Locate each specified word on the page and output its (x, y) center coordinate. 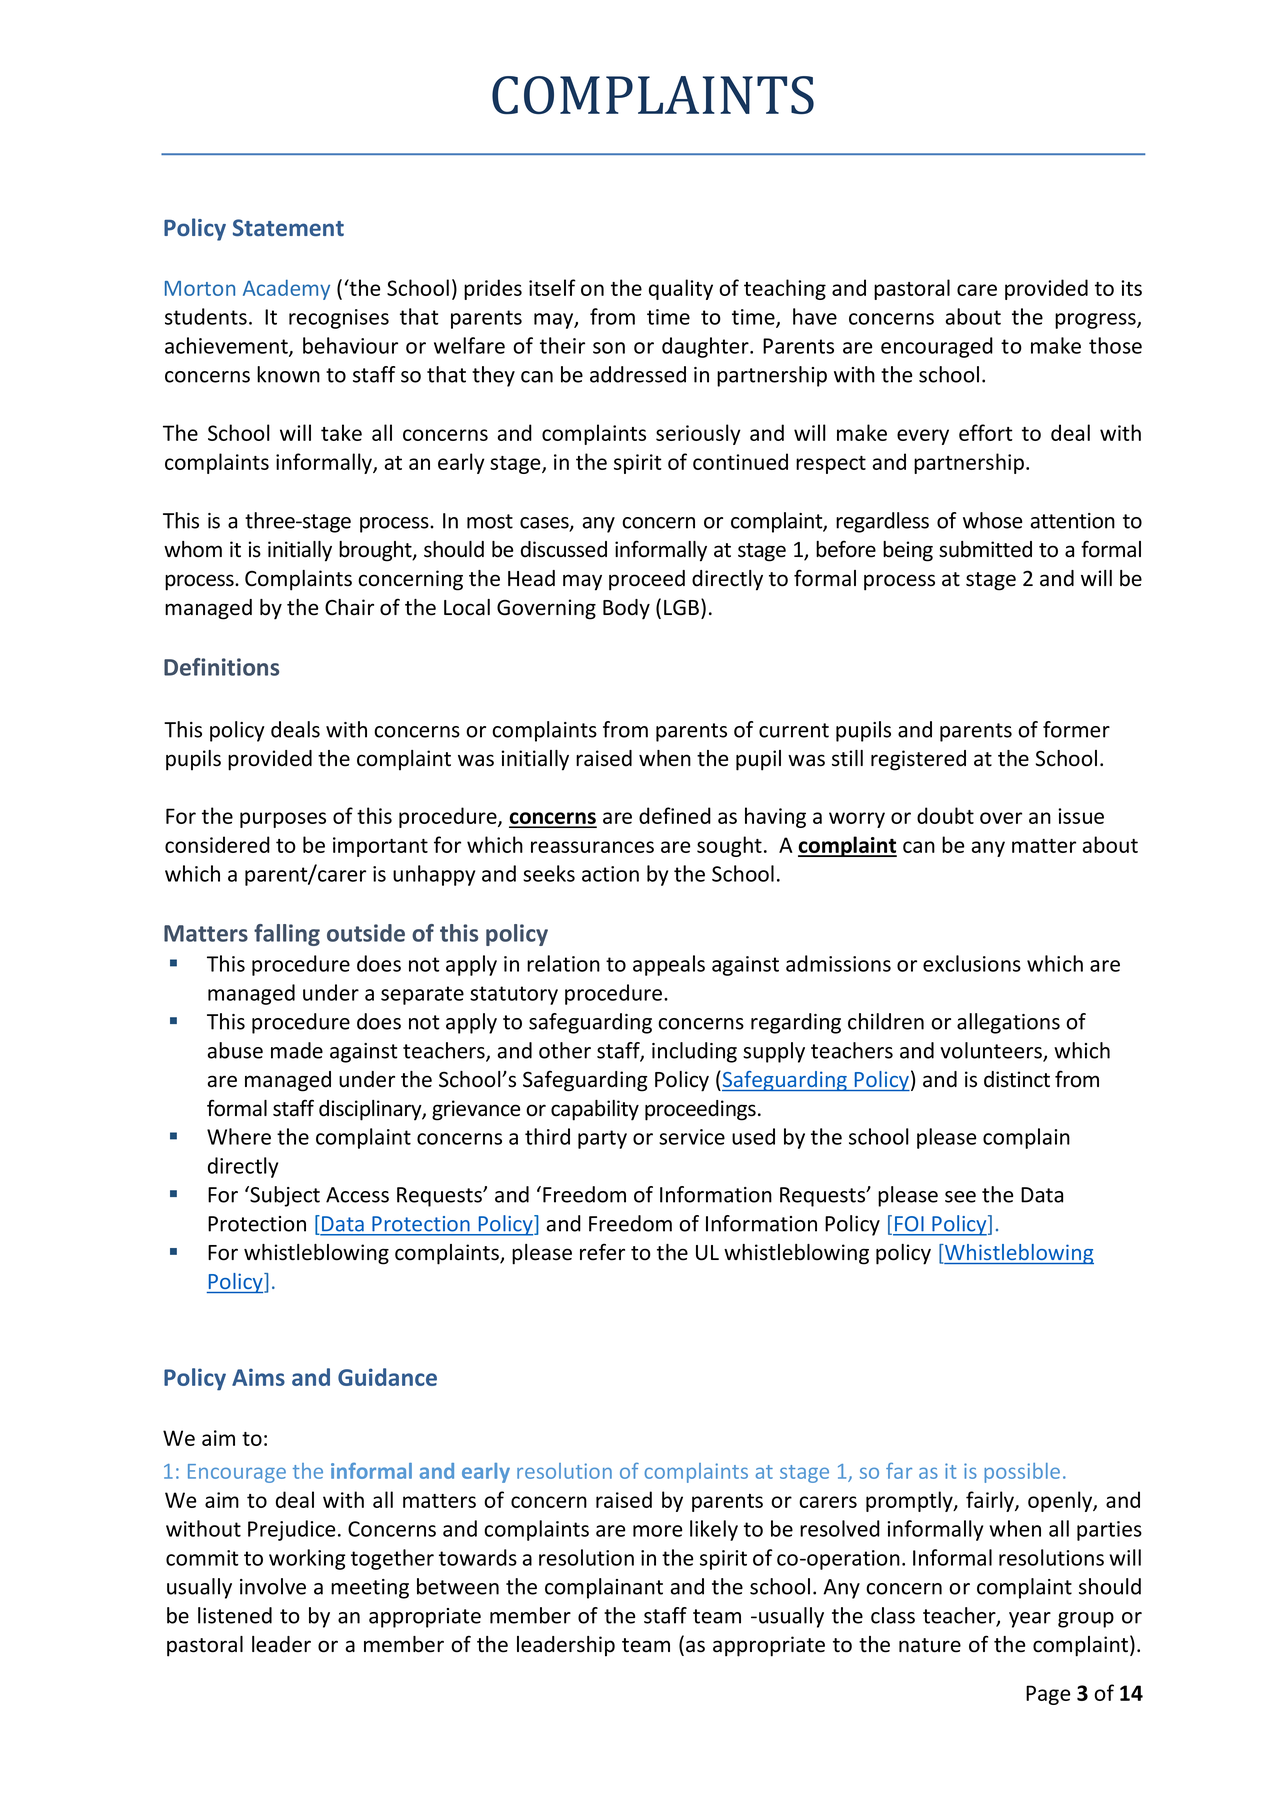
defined (675, 815)
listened (235, 1615)
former (1076, 729)
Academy (286, 290)
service (692, 1137)
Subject (284, 1196)
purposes (283, 820)
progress (1096, 321)
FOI (909, 1223)
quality (681, 289)
